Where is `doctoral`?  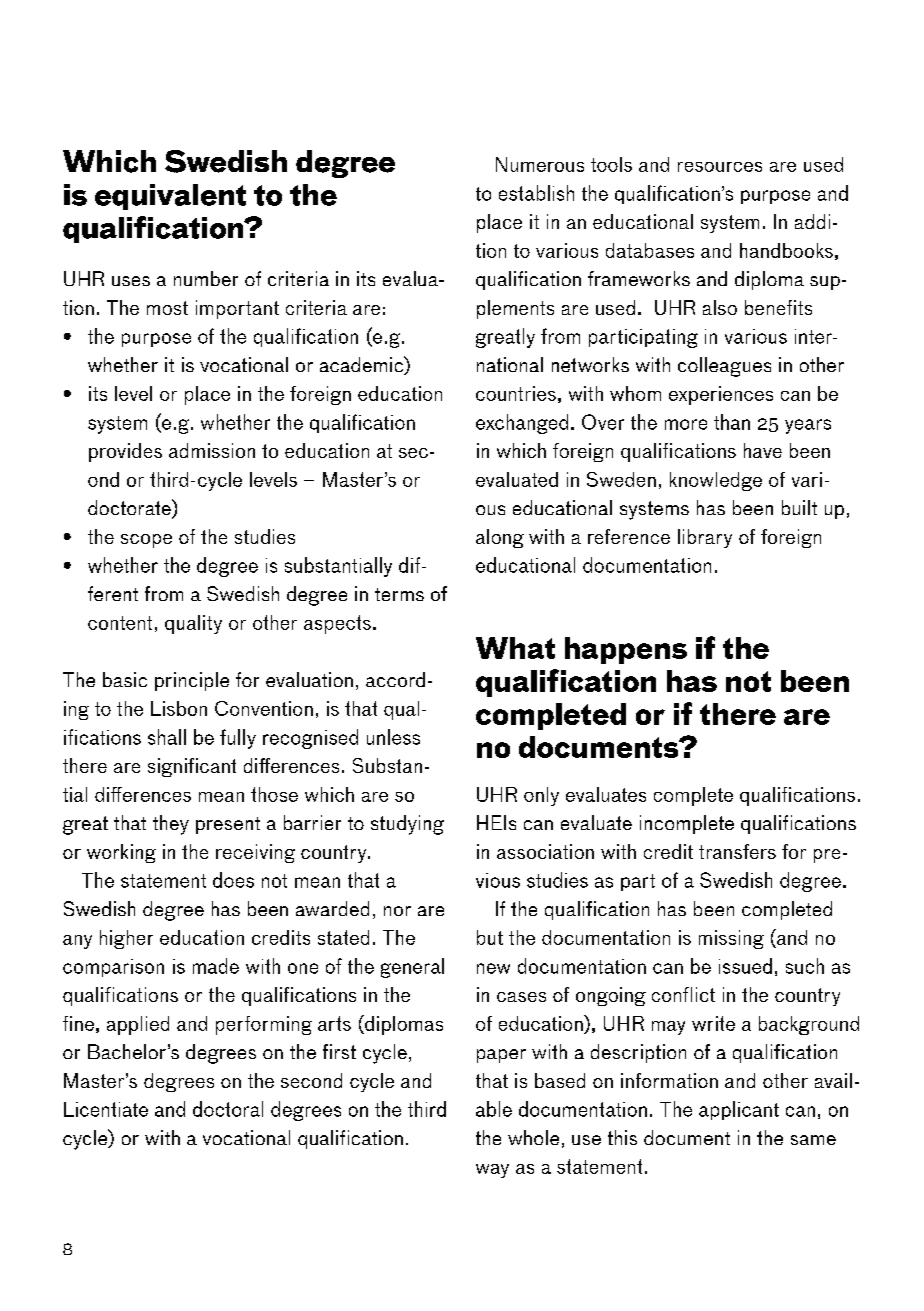 doctoral is located at coordinates (228, 1109).
